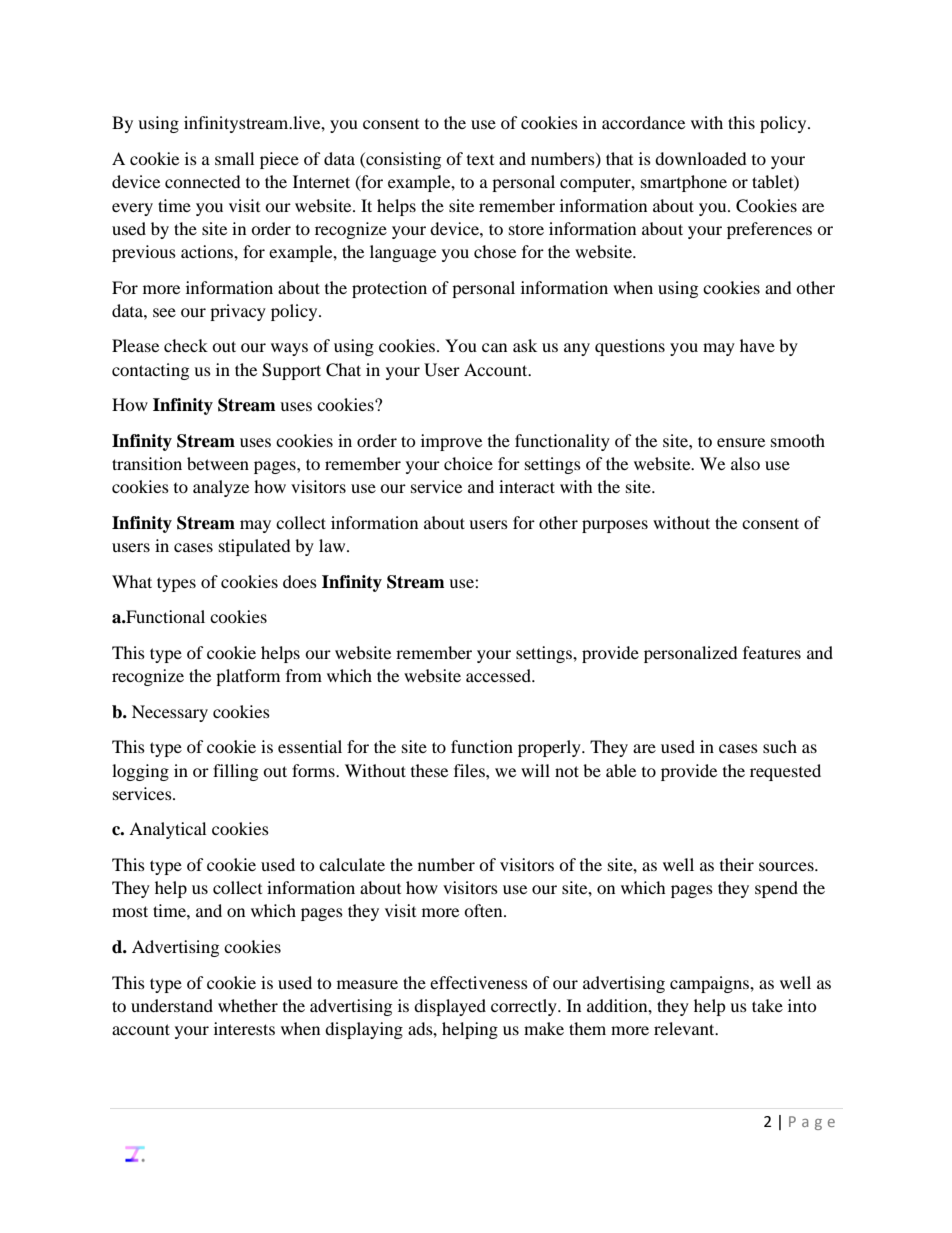  What do you see at coordinates (737, 864) in the document?
I see `their` at bounding box center [737, 864].
